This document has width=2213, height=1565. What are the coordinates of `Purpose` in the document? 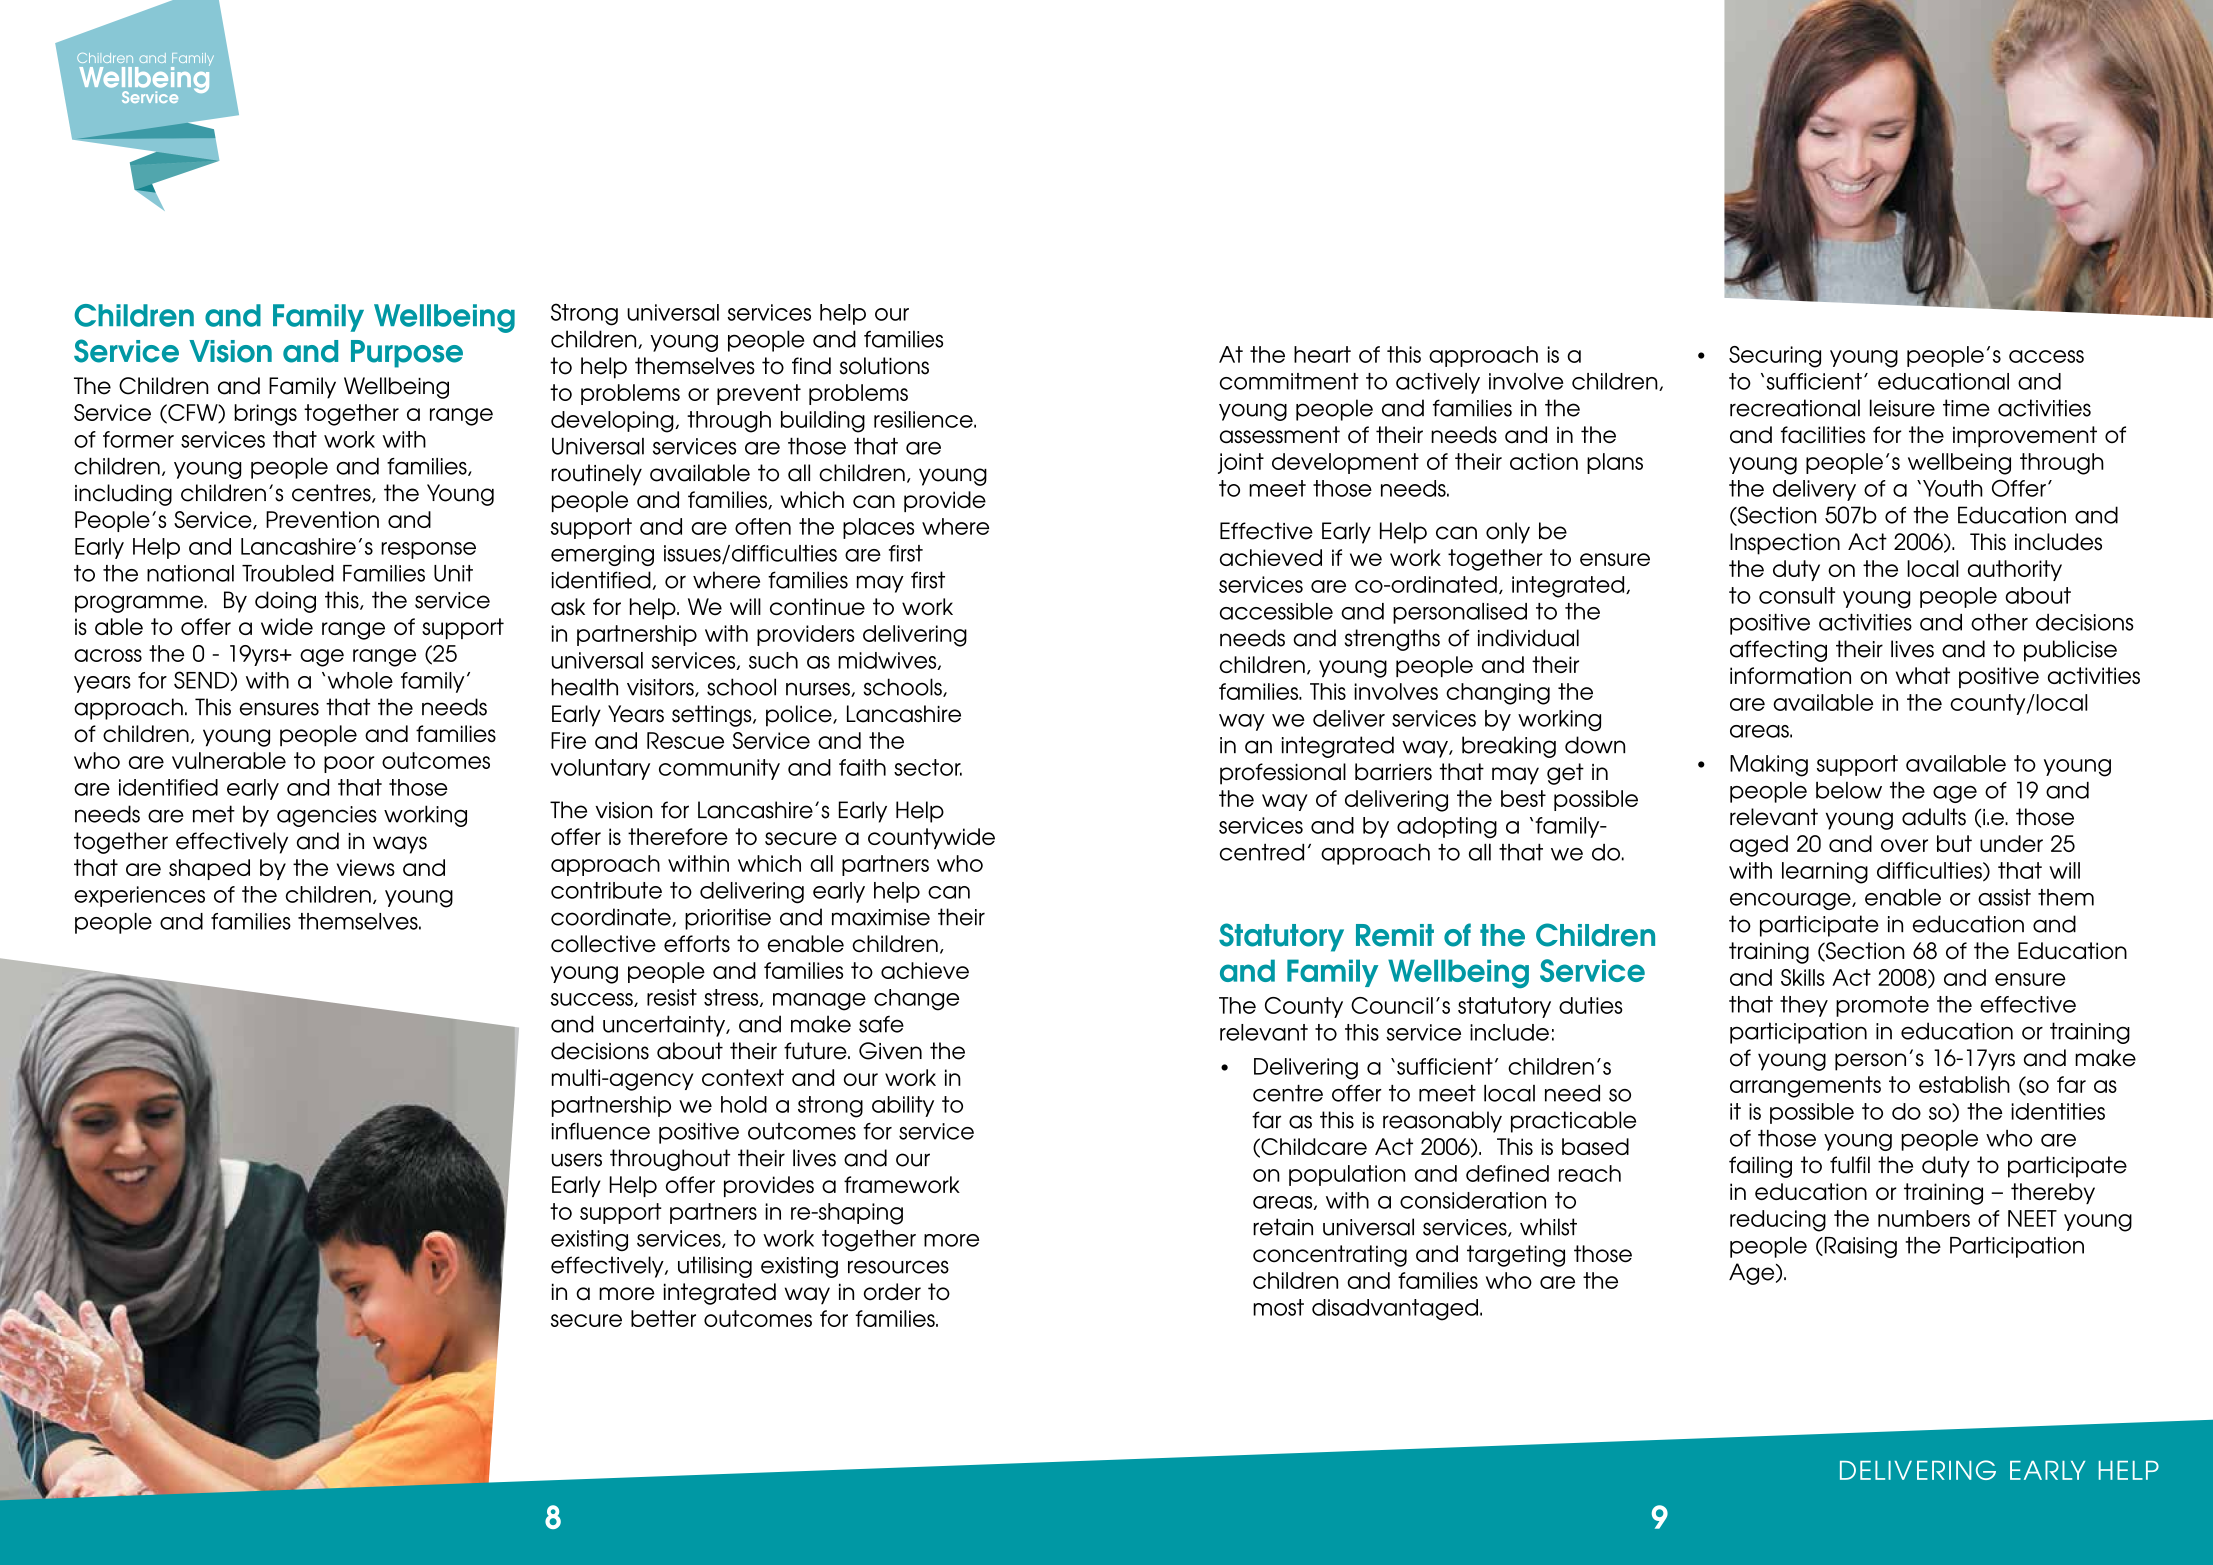 It's located at (407, 354).
